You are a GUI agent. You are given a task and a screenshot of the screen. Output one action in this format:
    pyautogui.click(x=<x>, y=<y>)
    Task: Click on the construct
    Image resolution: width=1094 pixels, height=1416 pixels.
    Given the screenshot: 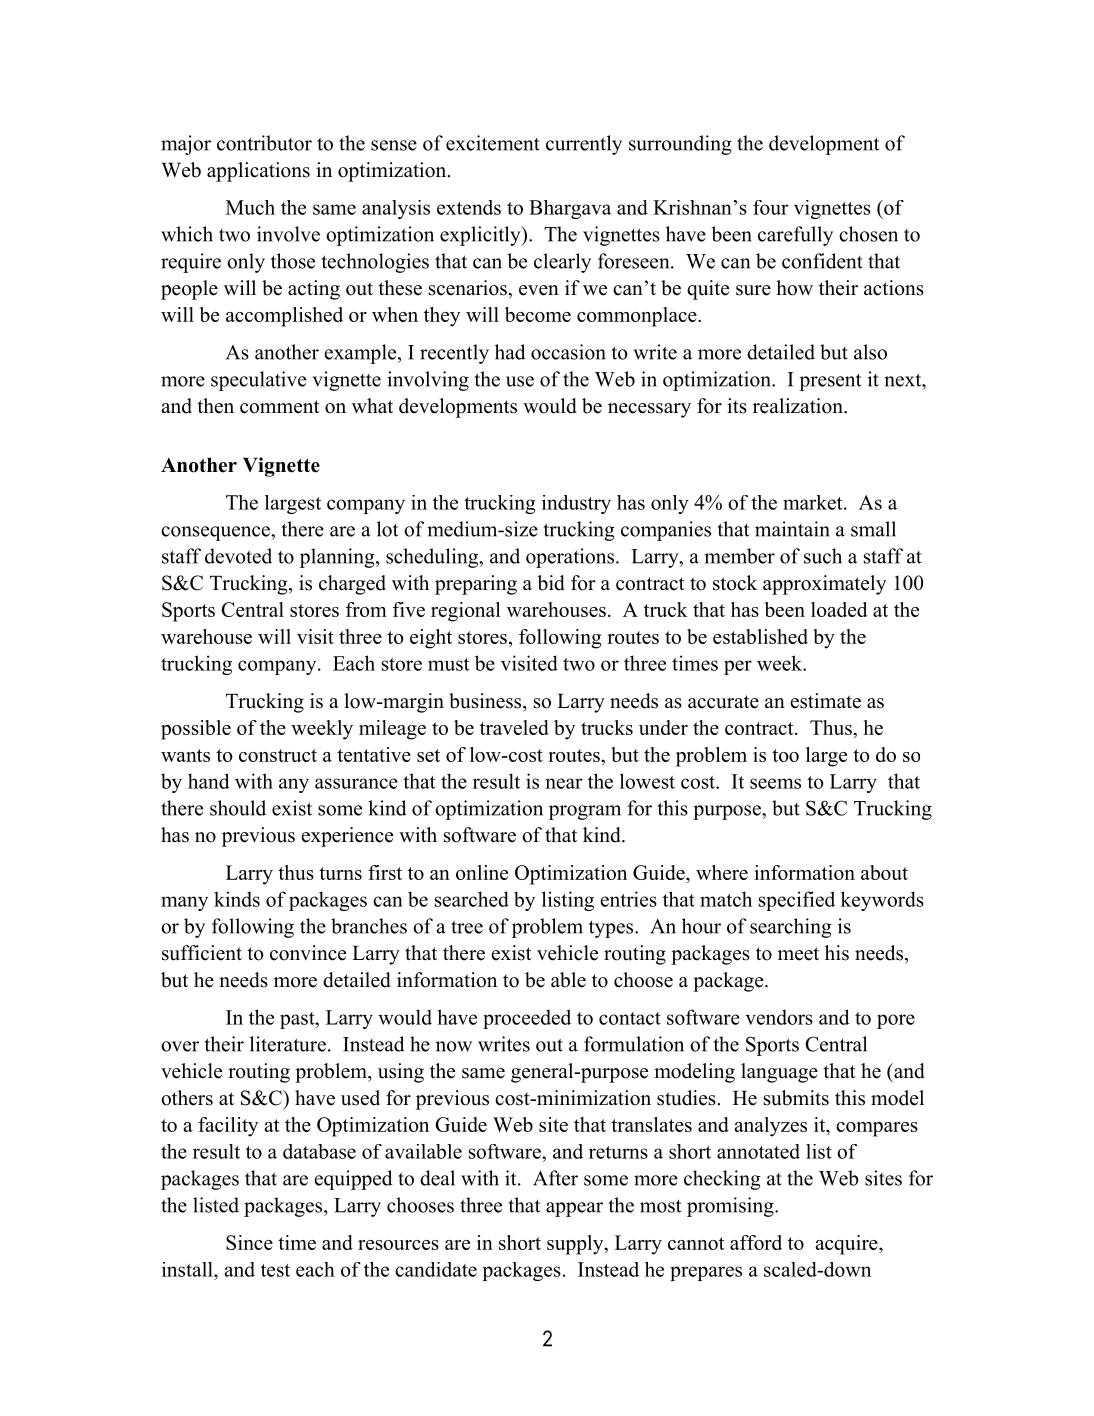 What is the action you would take?
    pyautogui.click(x=278, y=755)
